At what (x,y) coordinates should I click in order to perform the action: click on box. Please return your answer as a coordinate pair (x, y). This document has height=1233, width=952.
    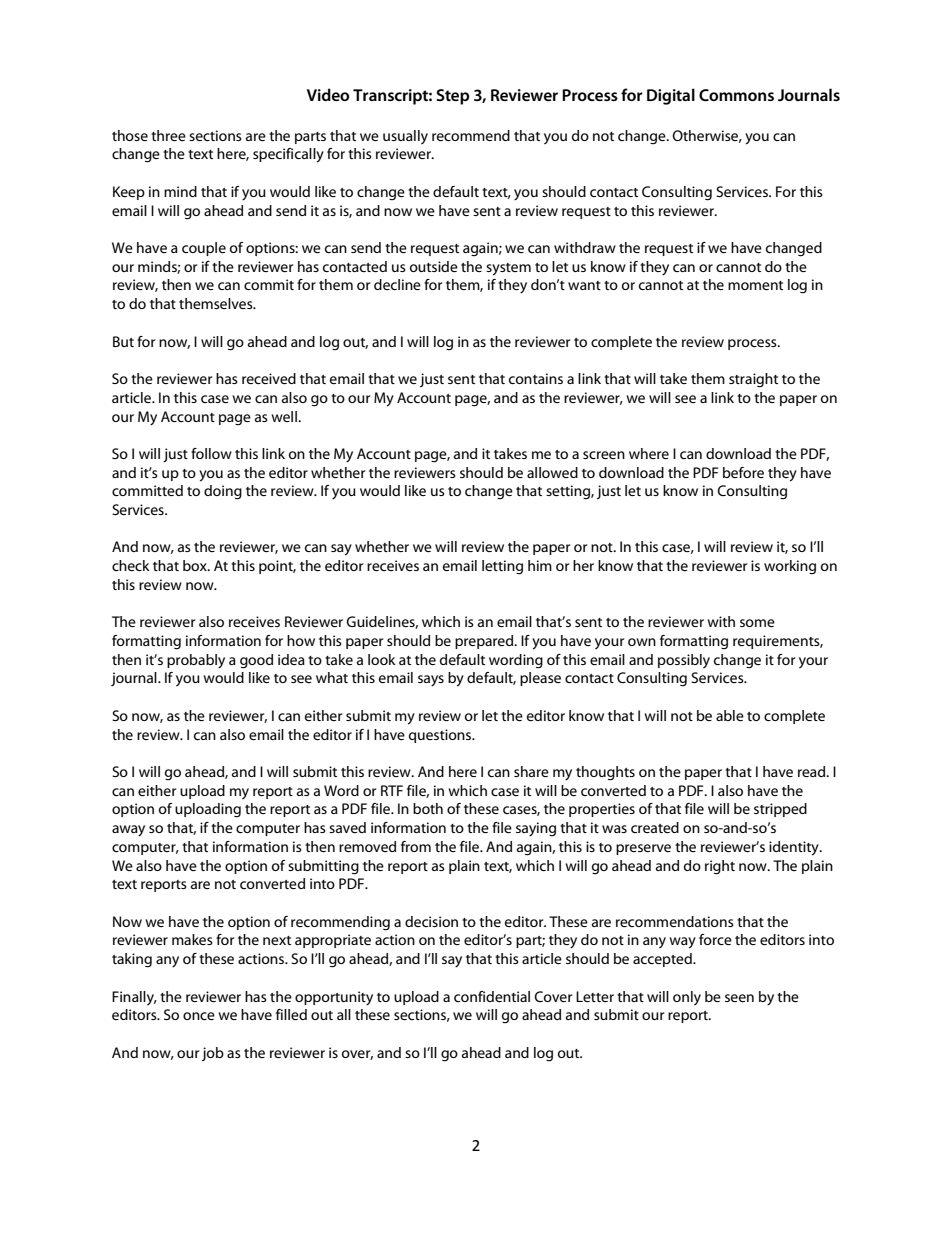
    Looking at the image, I should click on (196, 565).
